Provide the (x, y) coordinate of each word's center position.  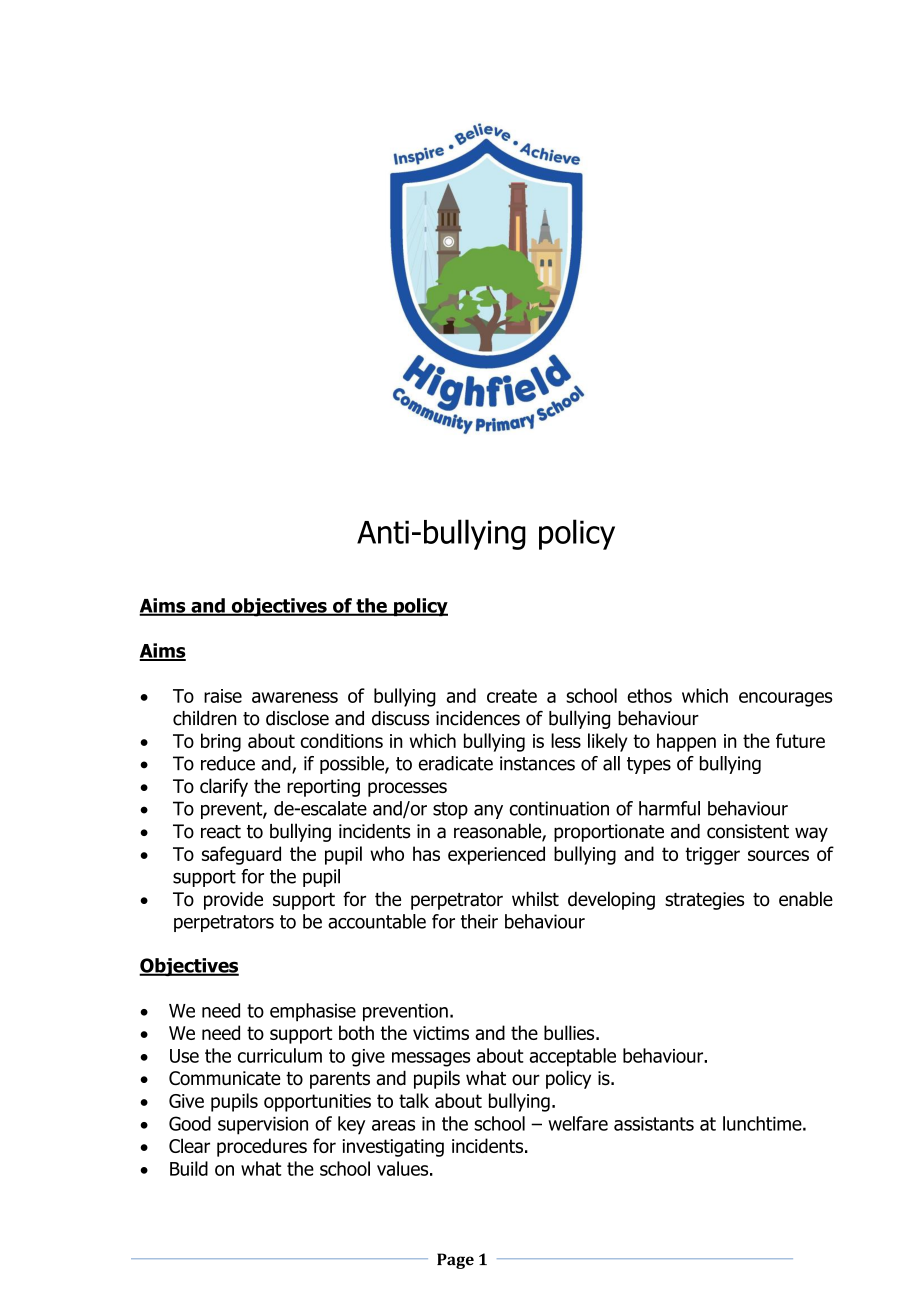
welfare (578, 1123)
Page (455, 1261)
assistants (654, 1124)
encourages (786, 699)
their (479, 921)
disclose (297, 718)
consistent (748, 831)
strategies (704, 901)
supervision (263, 1126)
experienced (496, 855)
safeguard (241, 855)
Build (189, 1168)
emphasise (313, 1012)
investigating (393, 1148)
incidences (478, 718)
